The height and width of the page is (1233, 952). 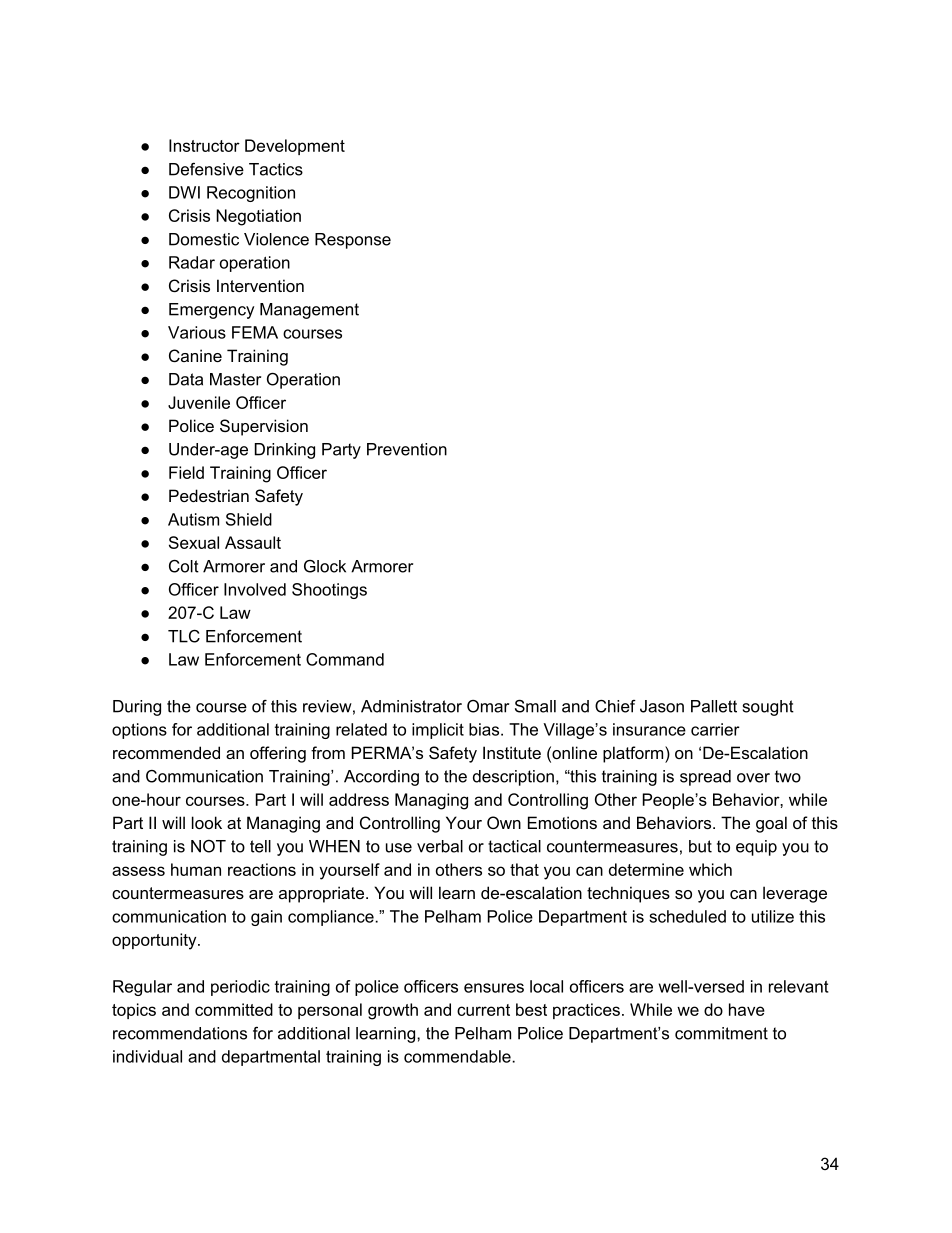 What do you see at coordinates (180, 1033) in the page?
I see `recommendations` at bounding box center [180, 1033].
